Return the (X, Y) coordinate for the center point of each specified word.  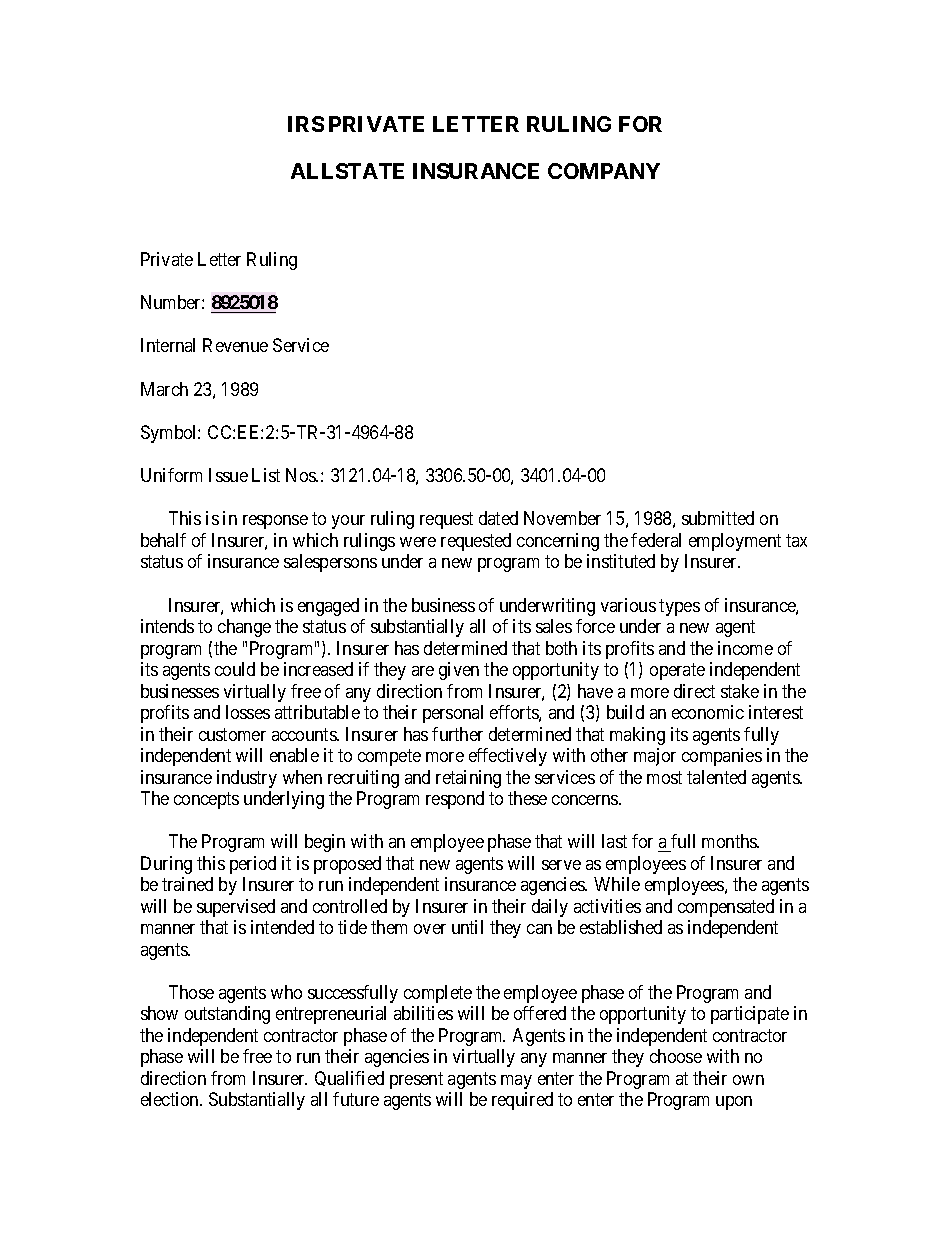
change (244, 628)
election (171, 1099)
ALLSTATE (347, 171)
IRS (306, 124)
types (679, 607)
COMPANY (604, 171)
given (459, 671)
